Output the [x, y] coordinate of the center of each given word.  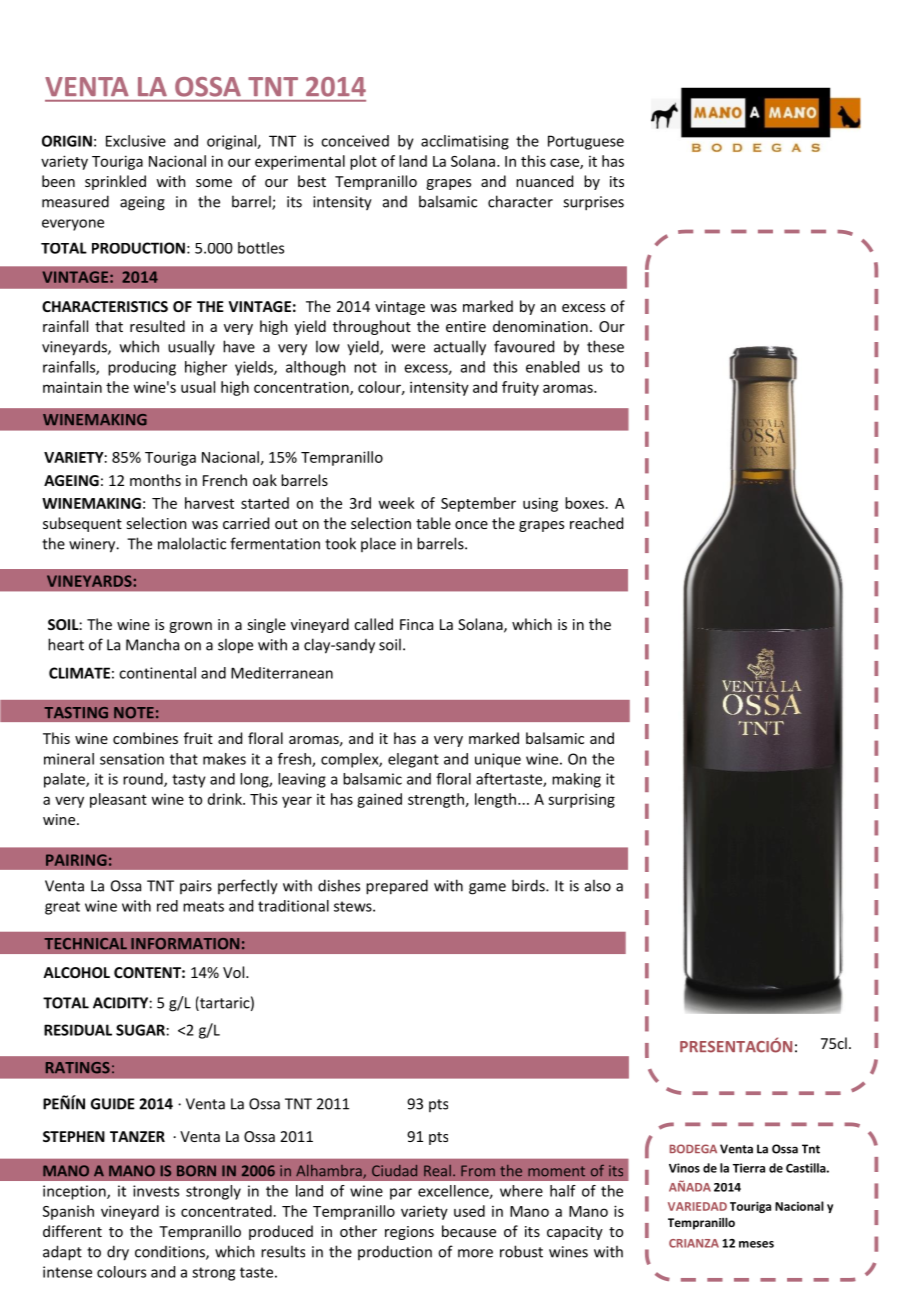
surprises [593, 203]
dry [118, 1253]
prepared [397, 887]
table [433, 523]
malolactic [192, 543]
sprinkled [115, 182]
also [598, 885]
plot [363, 162]
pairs [196, 887]
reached [596, 523]
